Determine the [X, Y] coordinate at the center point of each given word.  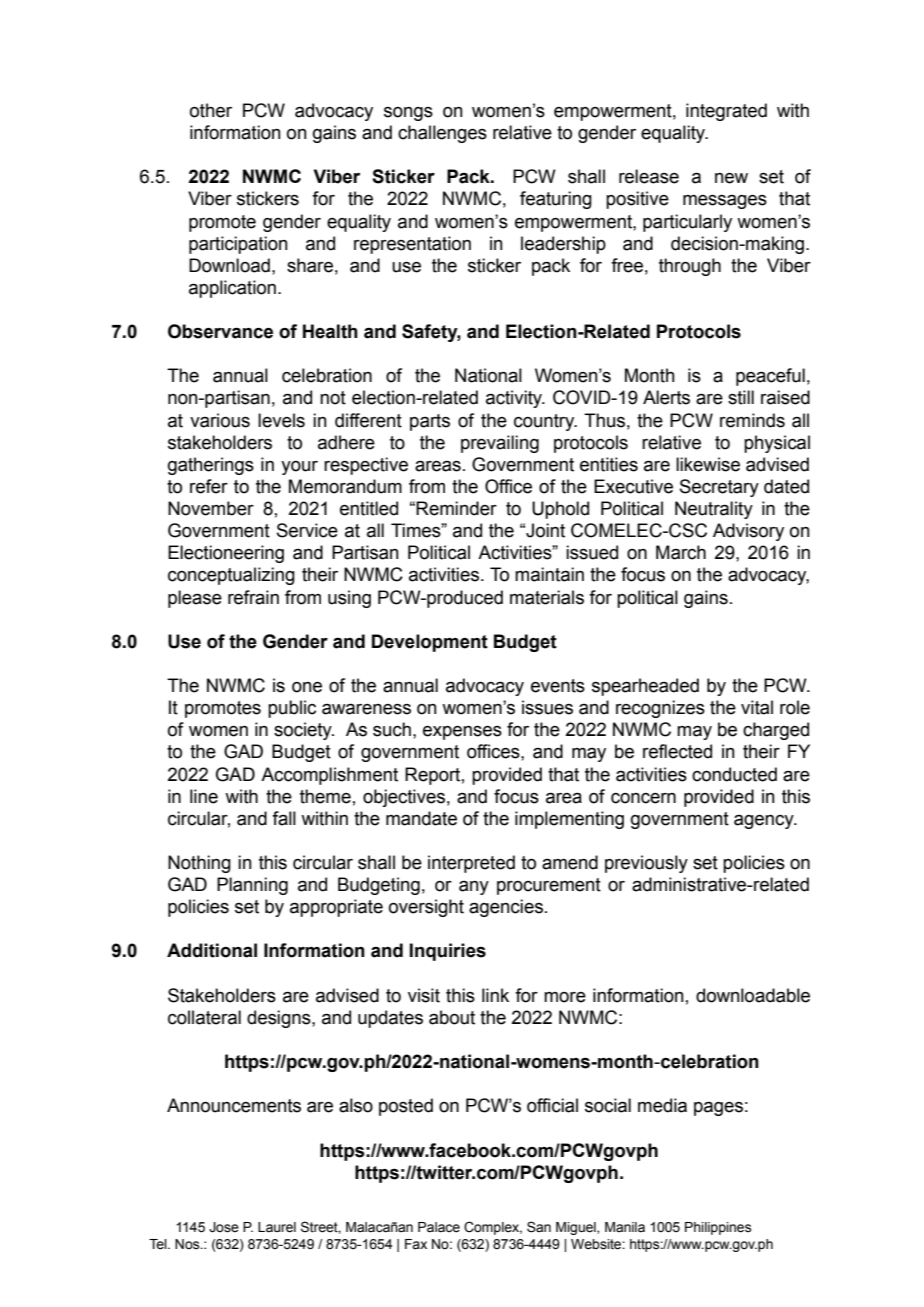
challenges [442, 134]
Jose [224, 1227]
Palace [439, 1227]
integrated [726, 112]
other [211, 110]
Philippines [718, 1228]
